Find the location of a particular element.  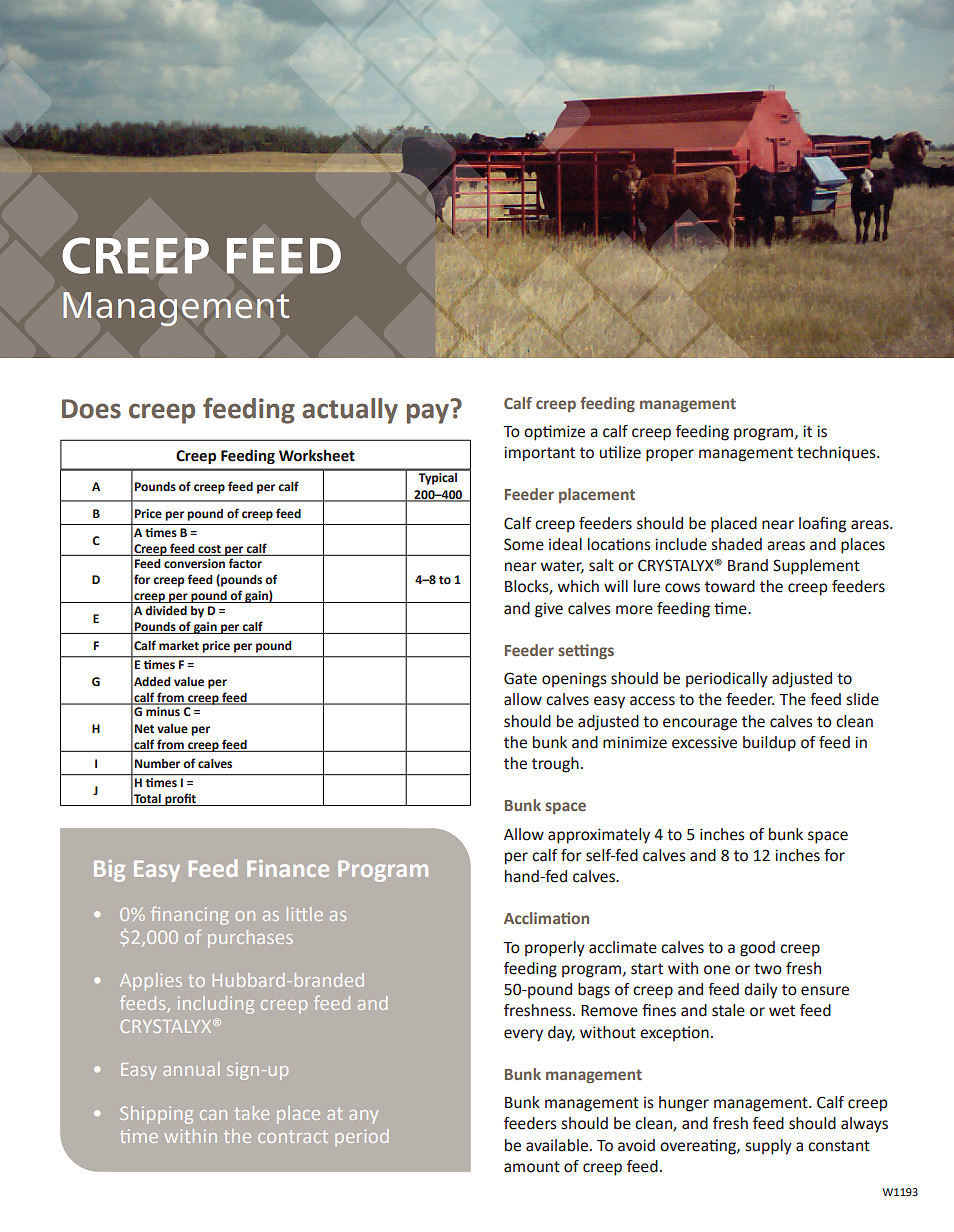

pay is located at coordinates (428, 413).
